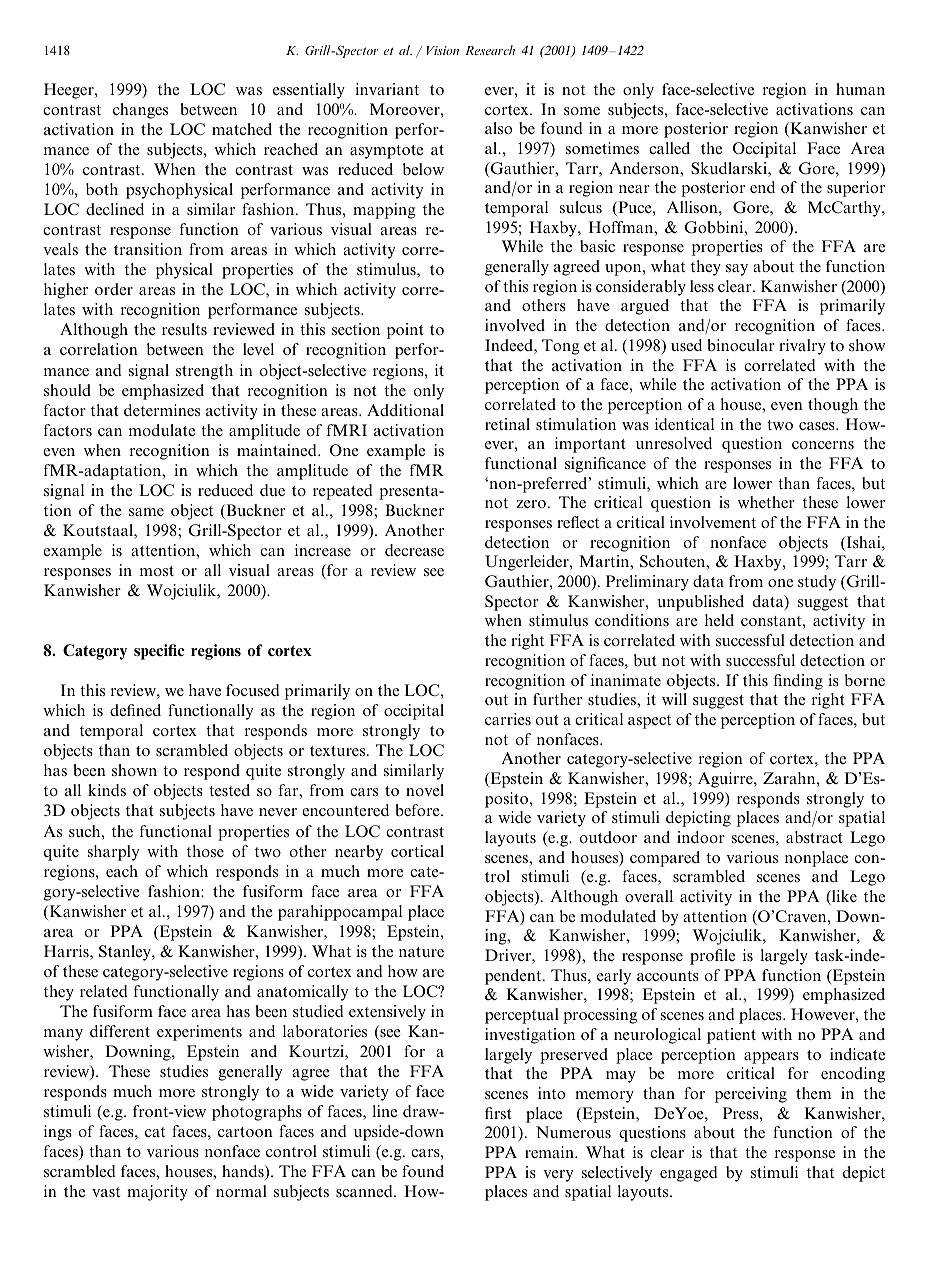  What do you see at coordinates (798, 682) in the page?
I see `finding` at bounding box center [798, 682].
